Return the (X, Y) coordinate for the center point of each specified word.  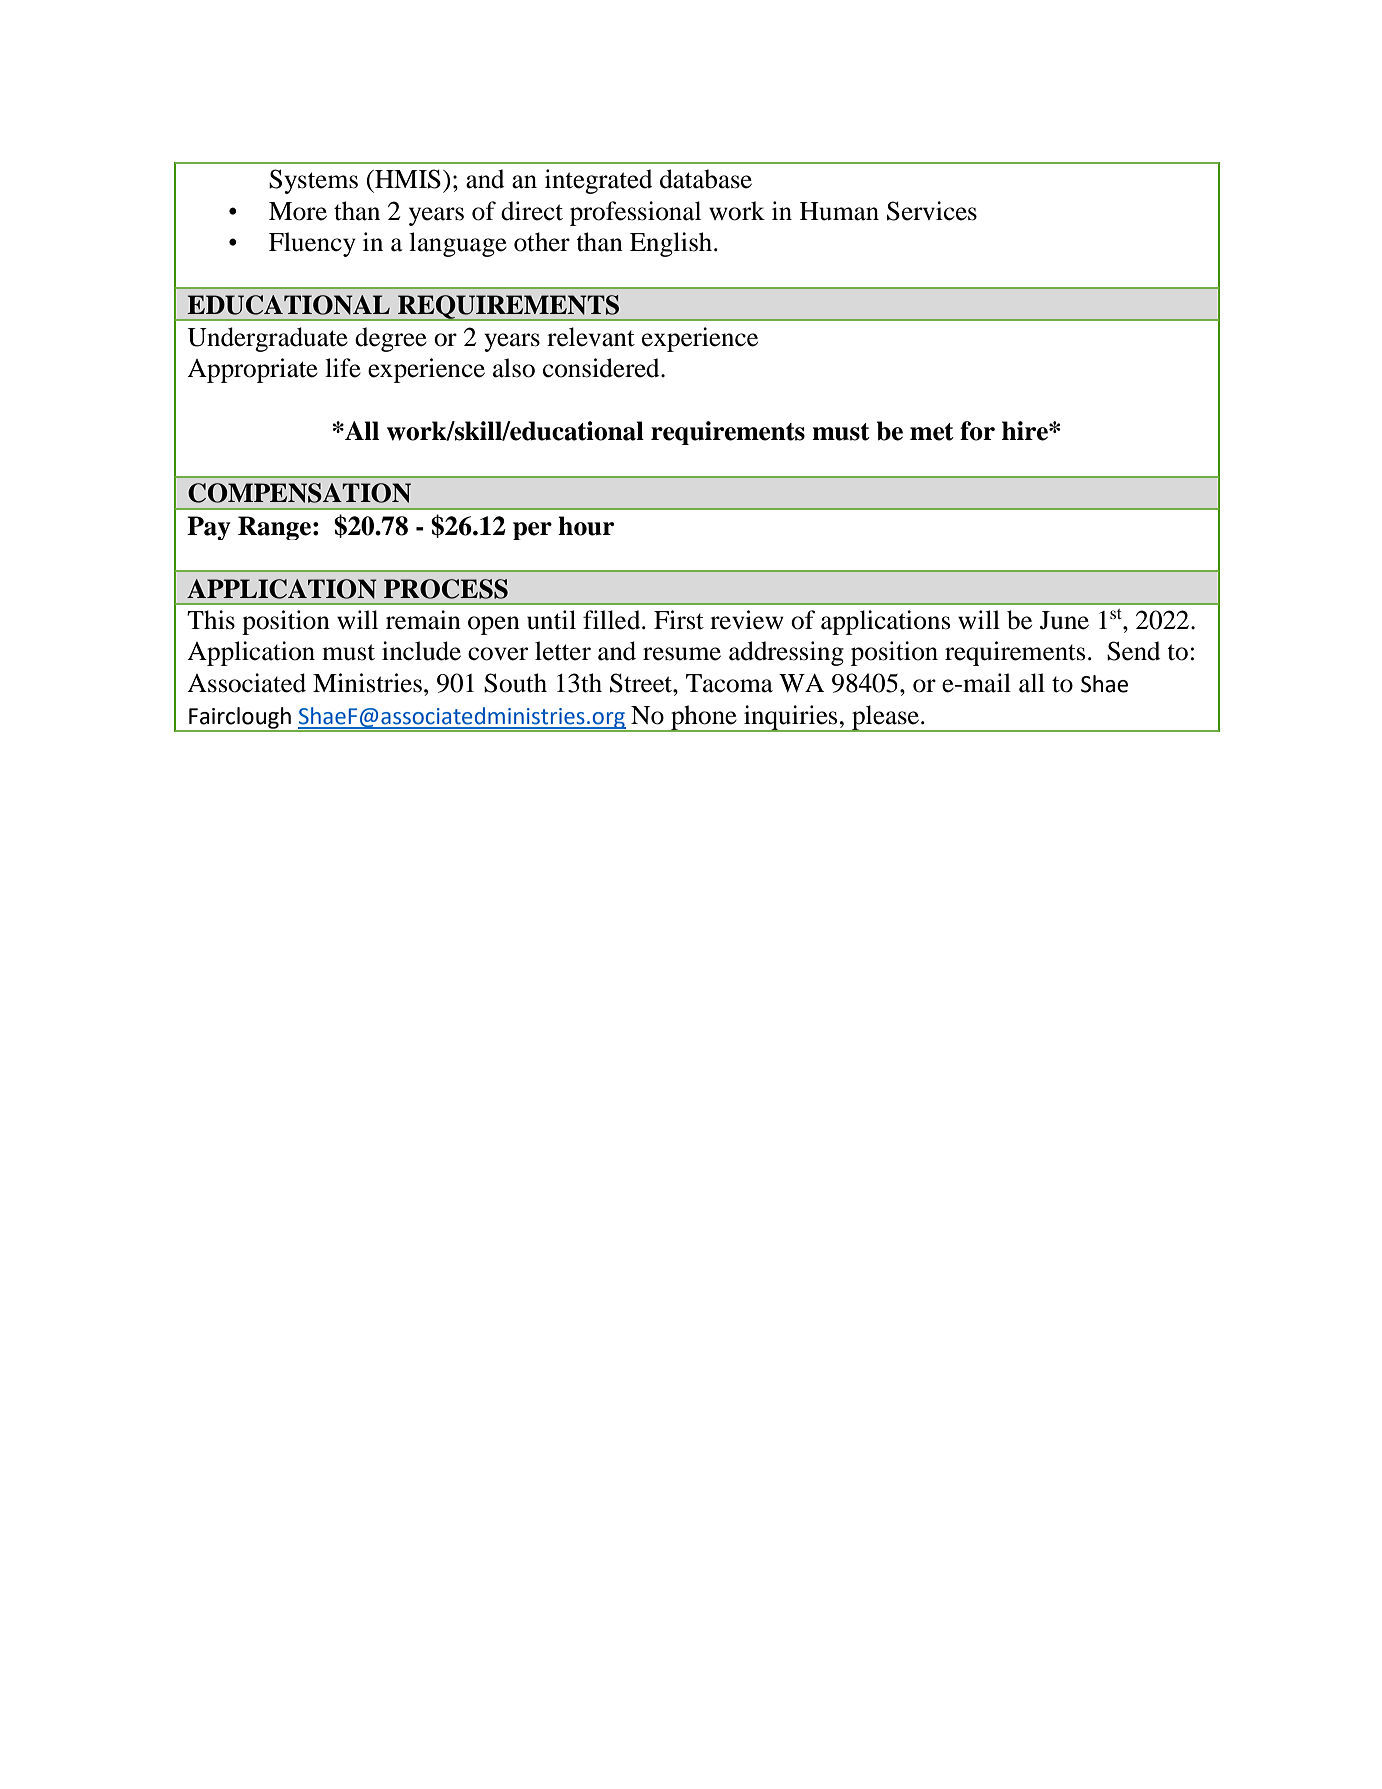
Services (932, 211)
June (1064, 620)
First (679, 620)
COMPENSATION (299, 493)
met (932, 432)
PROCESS (446, 589)
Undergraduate (267, 339)
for (977, 431)
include (421, 651)
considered (602, 368)
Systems (313, 181)
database (706, 179)
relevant (591, 337)
